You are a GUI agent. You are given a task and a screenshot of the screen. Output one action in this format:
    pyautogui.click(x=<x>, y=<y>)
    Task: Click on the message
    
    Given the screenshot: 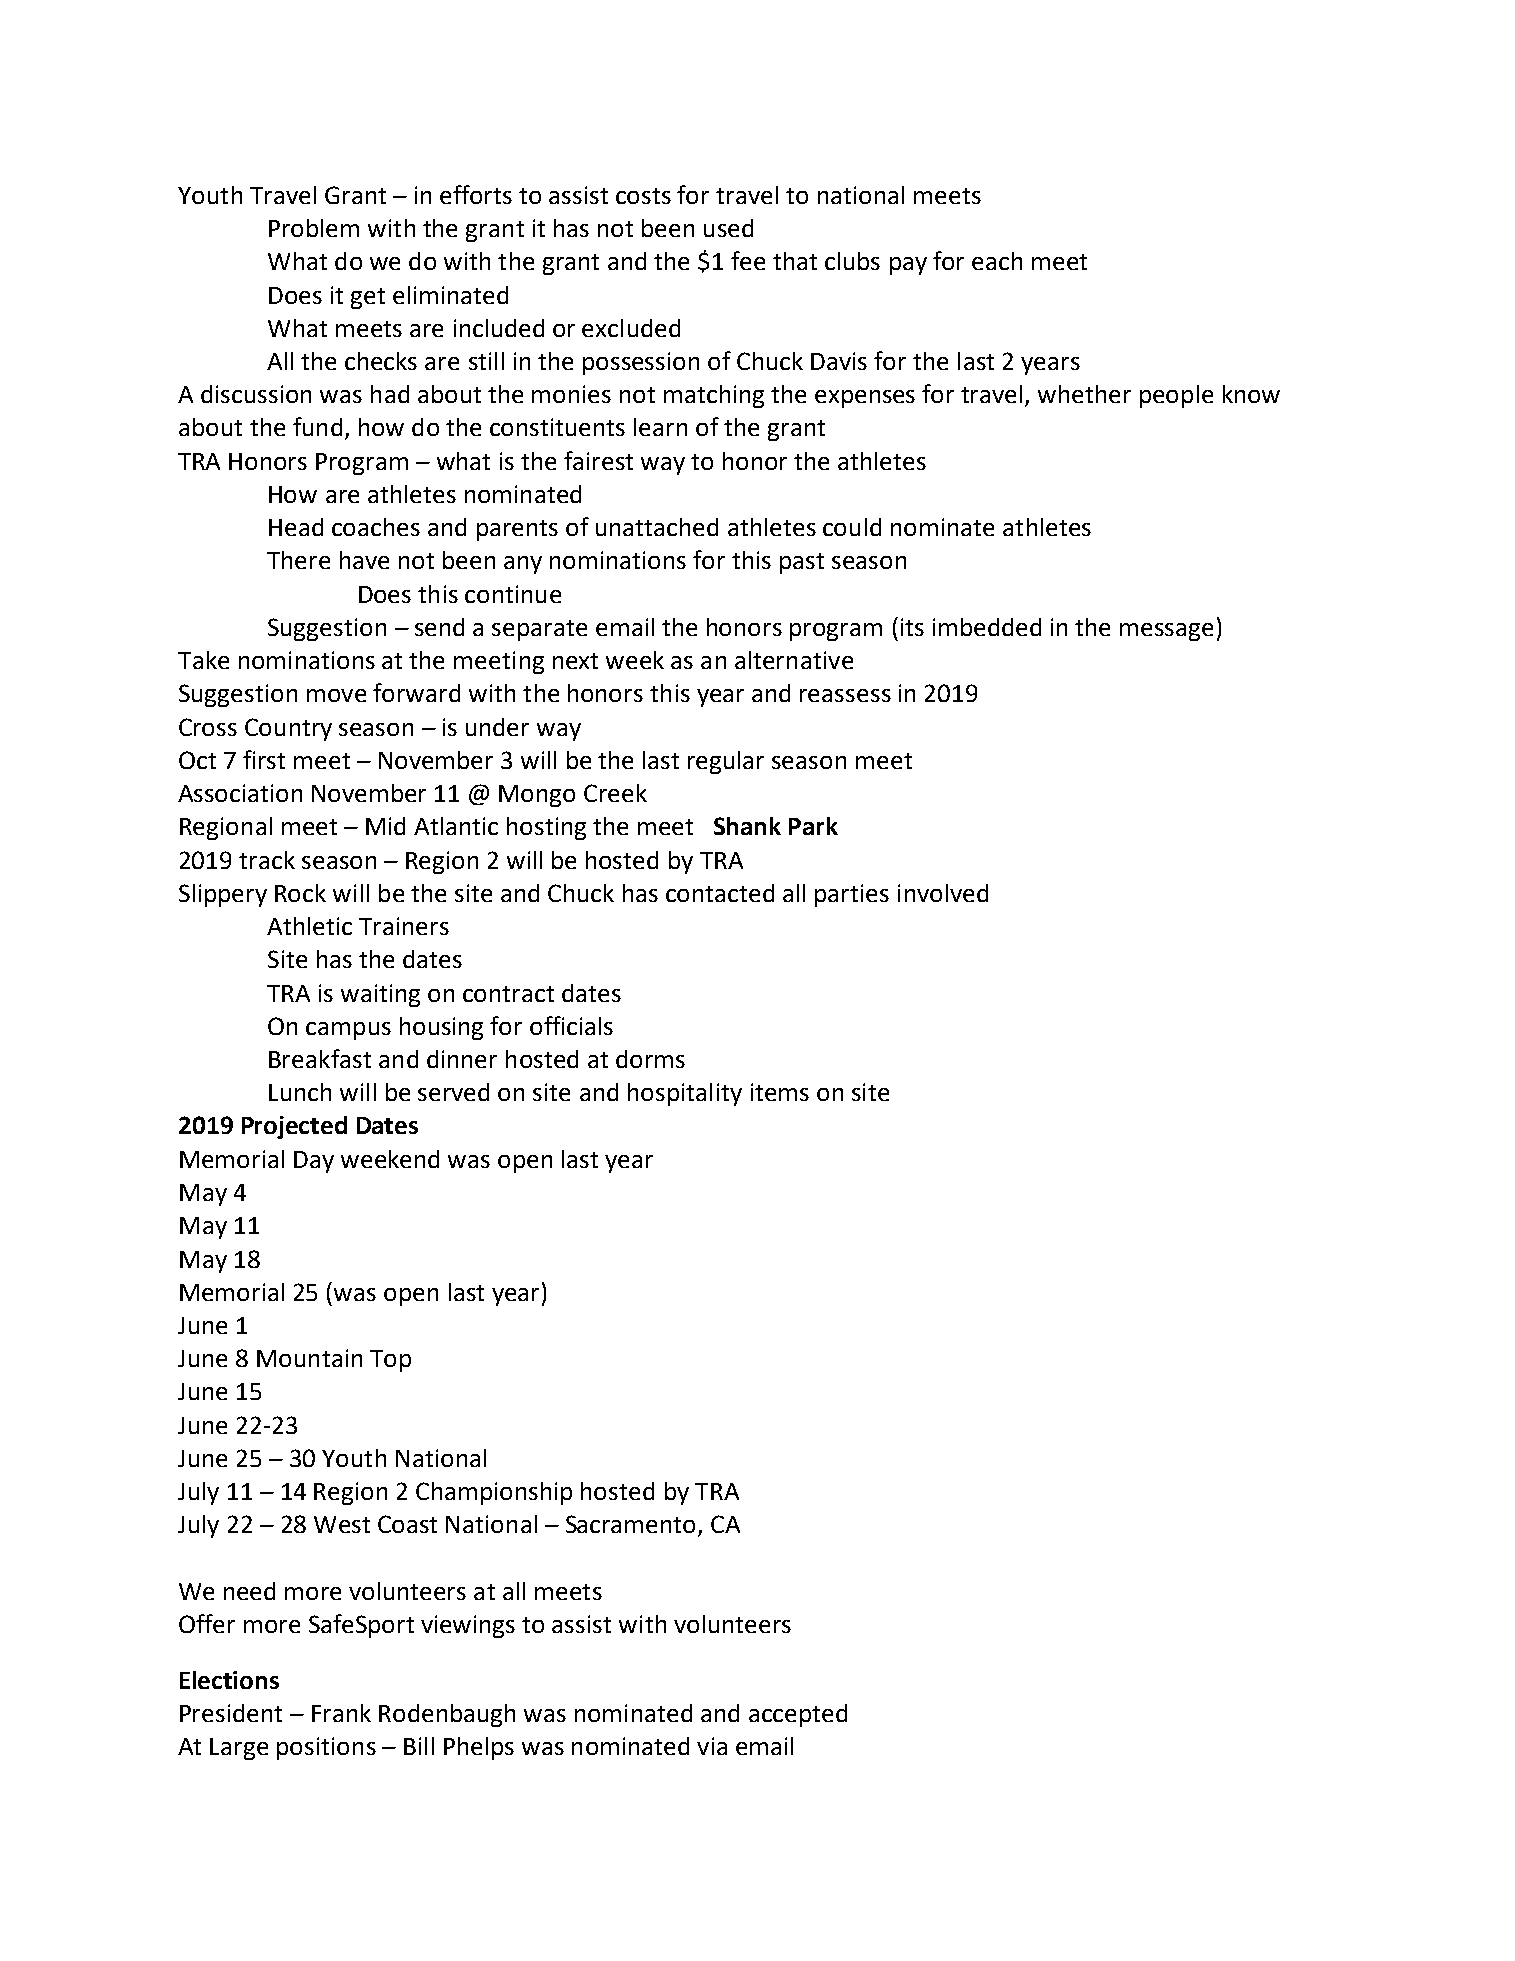 What is the action you would take?
    pyautogui.click(x=1166, y=632)
